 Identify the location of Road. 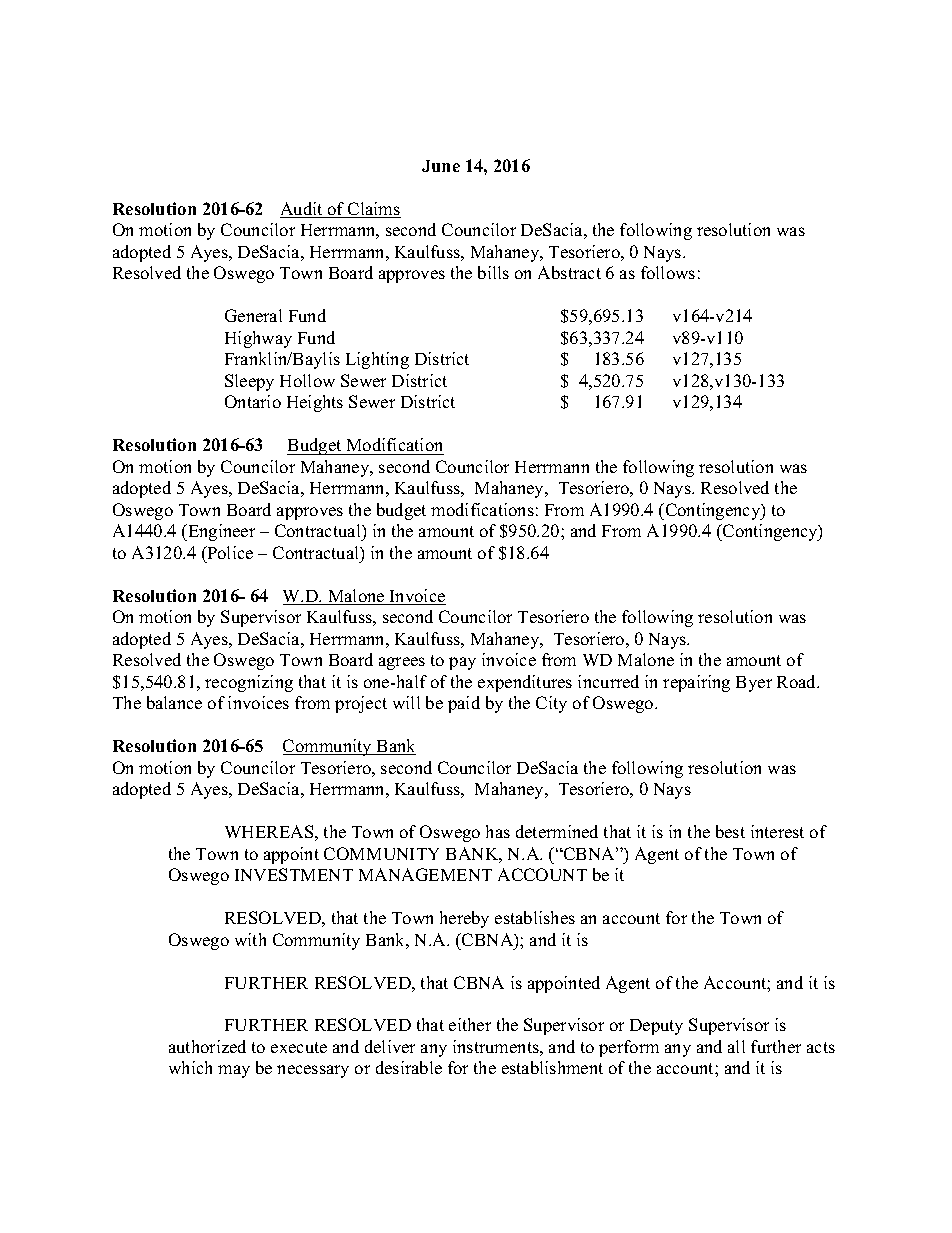
(798, 681).
